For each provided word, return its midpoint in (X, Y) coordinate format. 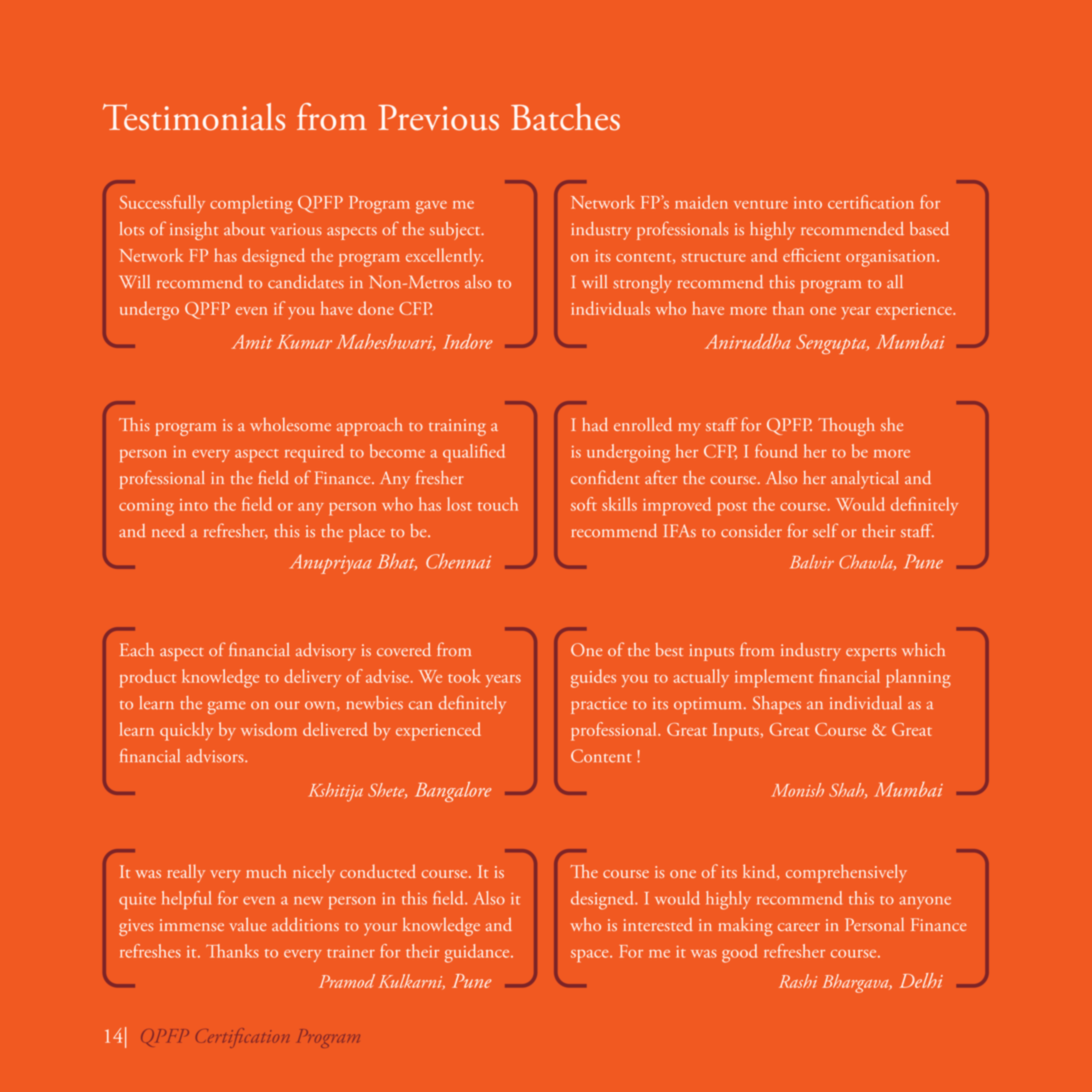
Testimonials (194, 117)
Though (846, 426)
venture (761, 204)
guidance (478, 953)
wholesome (290, 424)
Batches (565, 117)
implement (774, 678)
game (227, 707)
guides (593, 678)
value (247, 924)
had (595, 424)
